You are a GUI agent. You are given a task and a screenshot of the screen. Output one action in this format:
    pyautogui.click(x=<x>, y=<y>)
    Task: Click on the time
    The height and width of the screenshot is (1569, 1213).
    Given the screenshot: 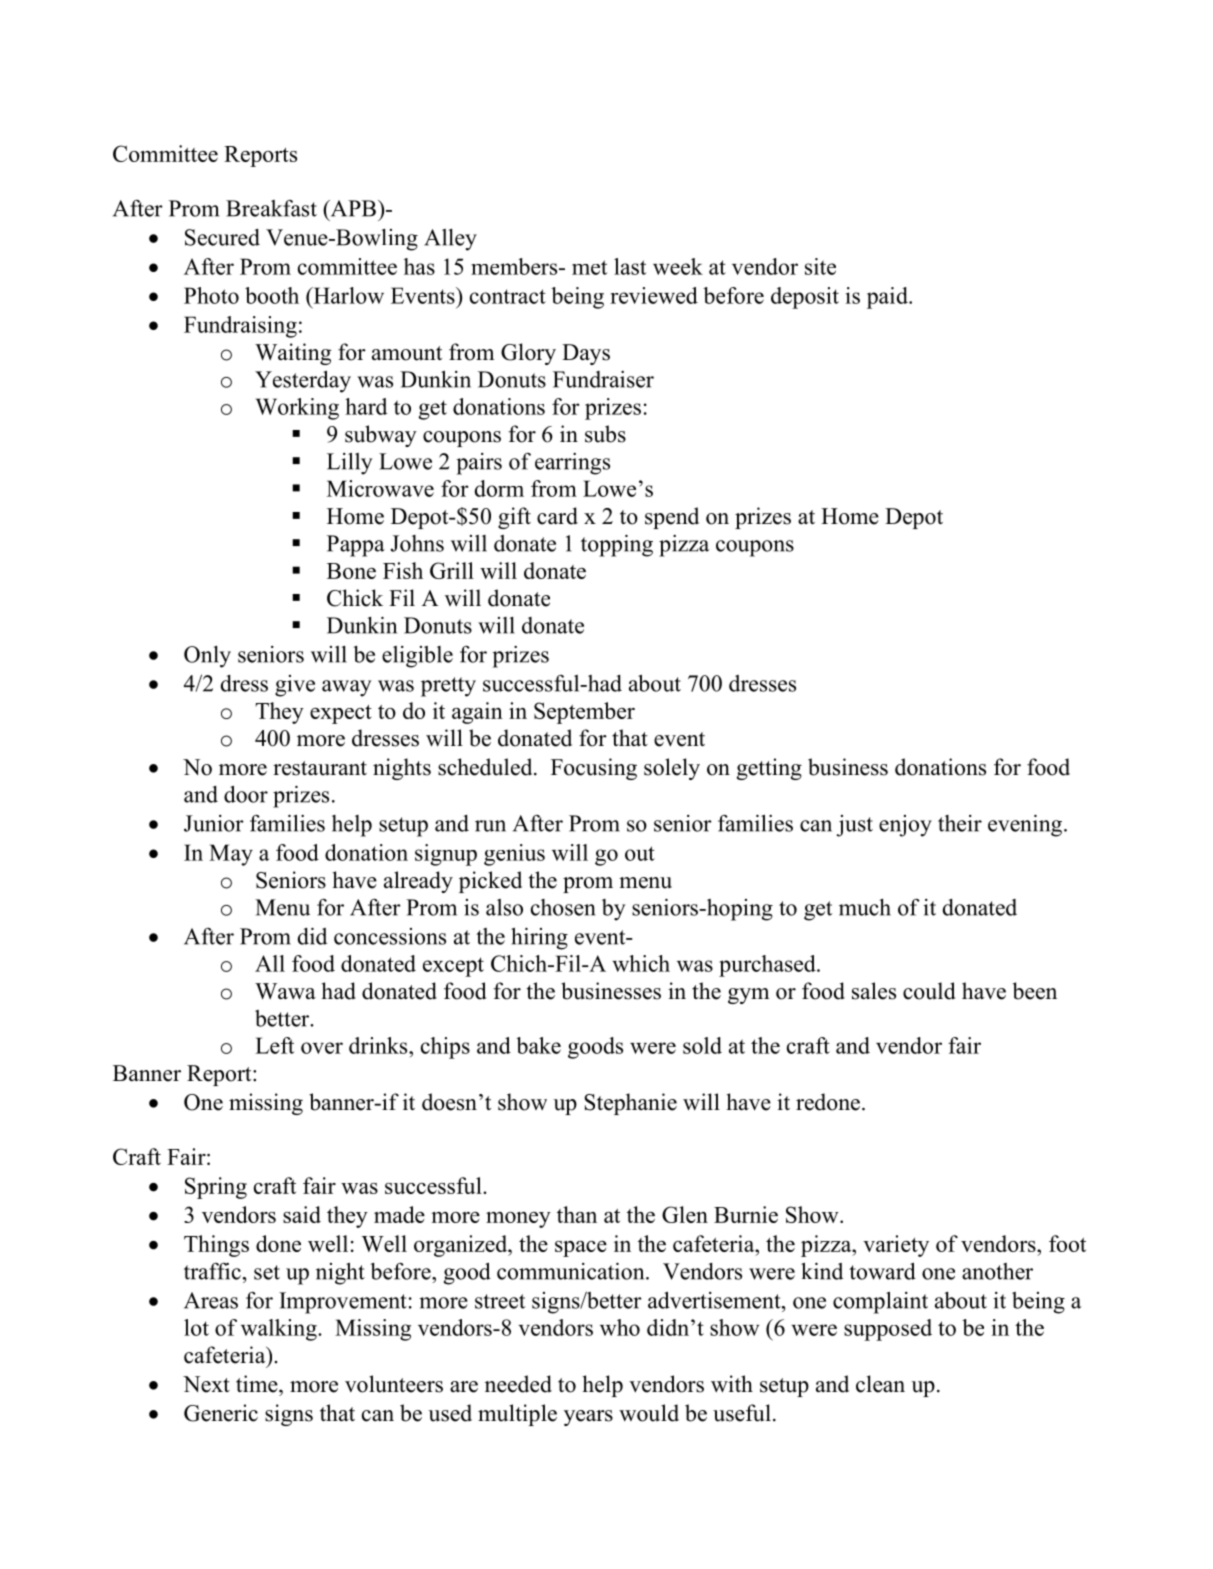 What is the action you would take?
    pyautogui.click(x=258, y=1384)
